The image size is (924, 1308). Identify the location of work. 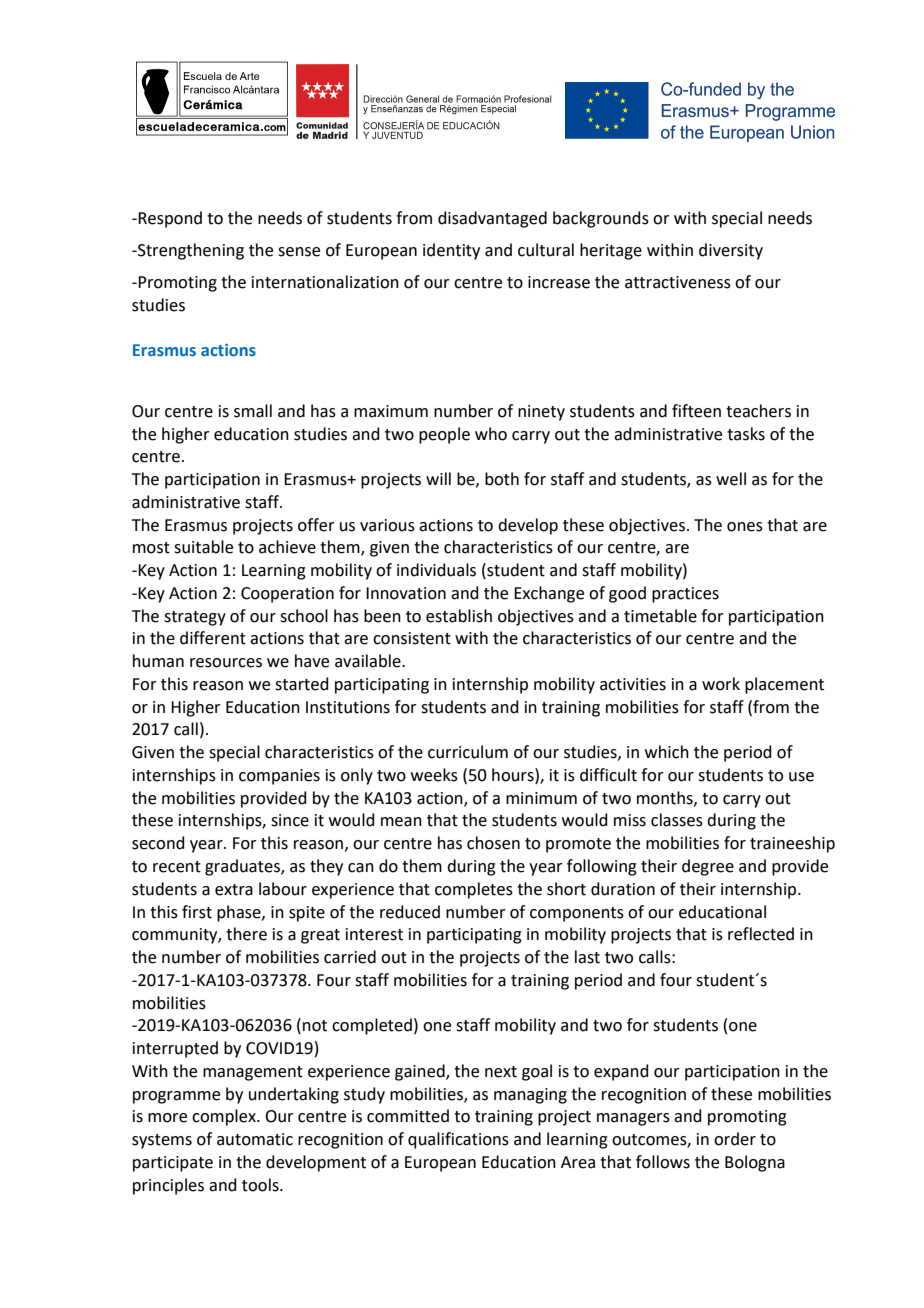
(721, 684).
